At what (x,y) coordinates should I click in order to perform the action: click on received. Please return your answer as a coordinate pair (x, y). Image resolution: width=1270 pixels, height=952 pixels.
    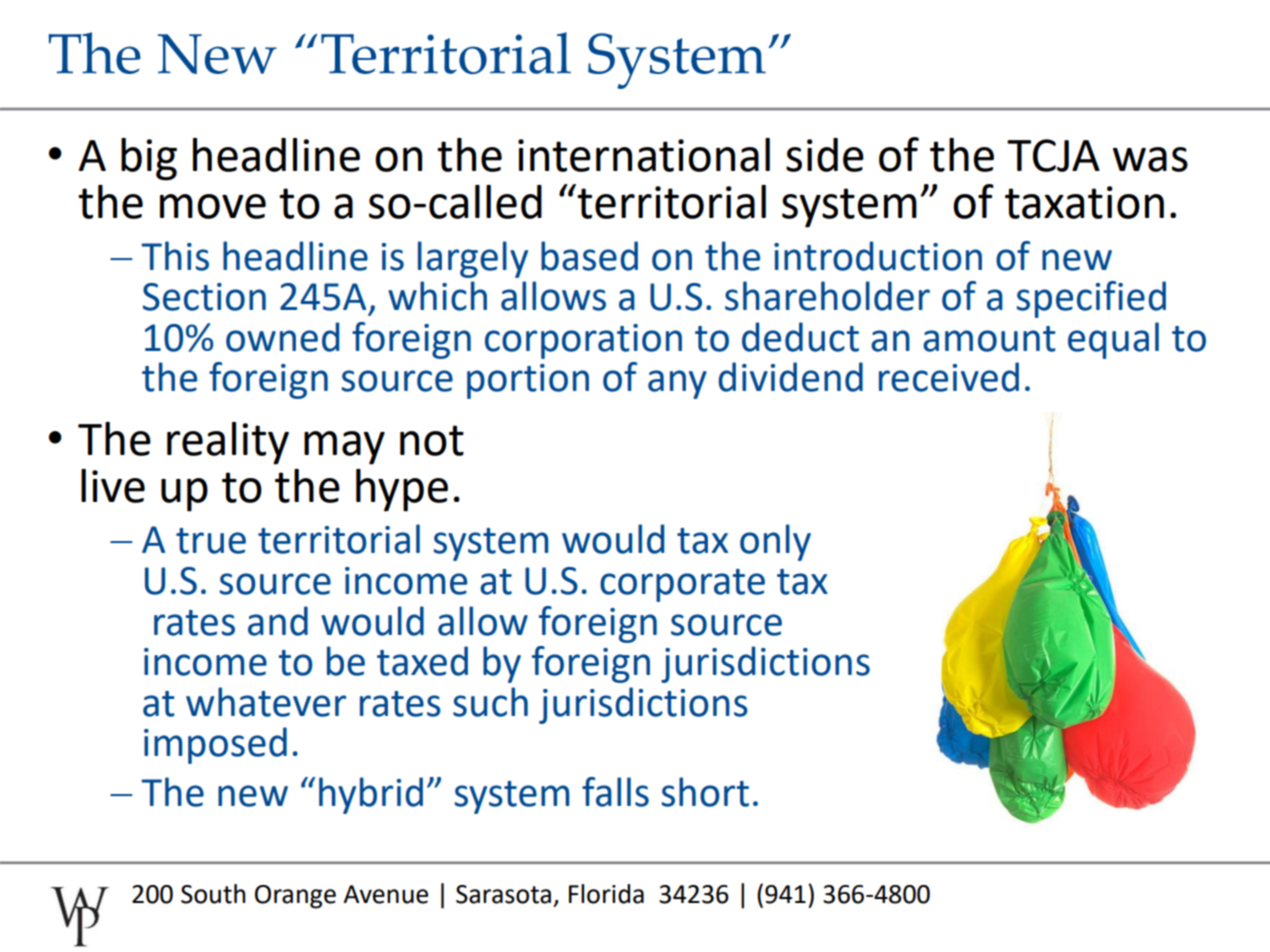
    Looking at the image, I should click on (949, 377).
